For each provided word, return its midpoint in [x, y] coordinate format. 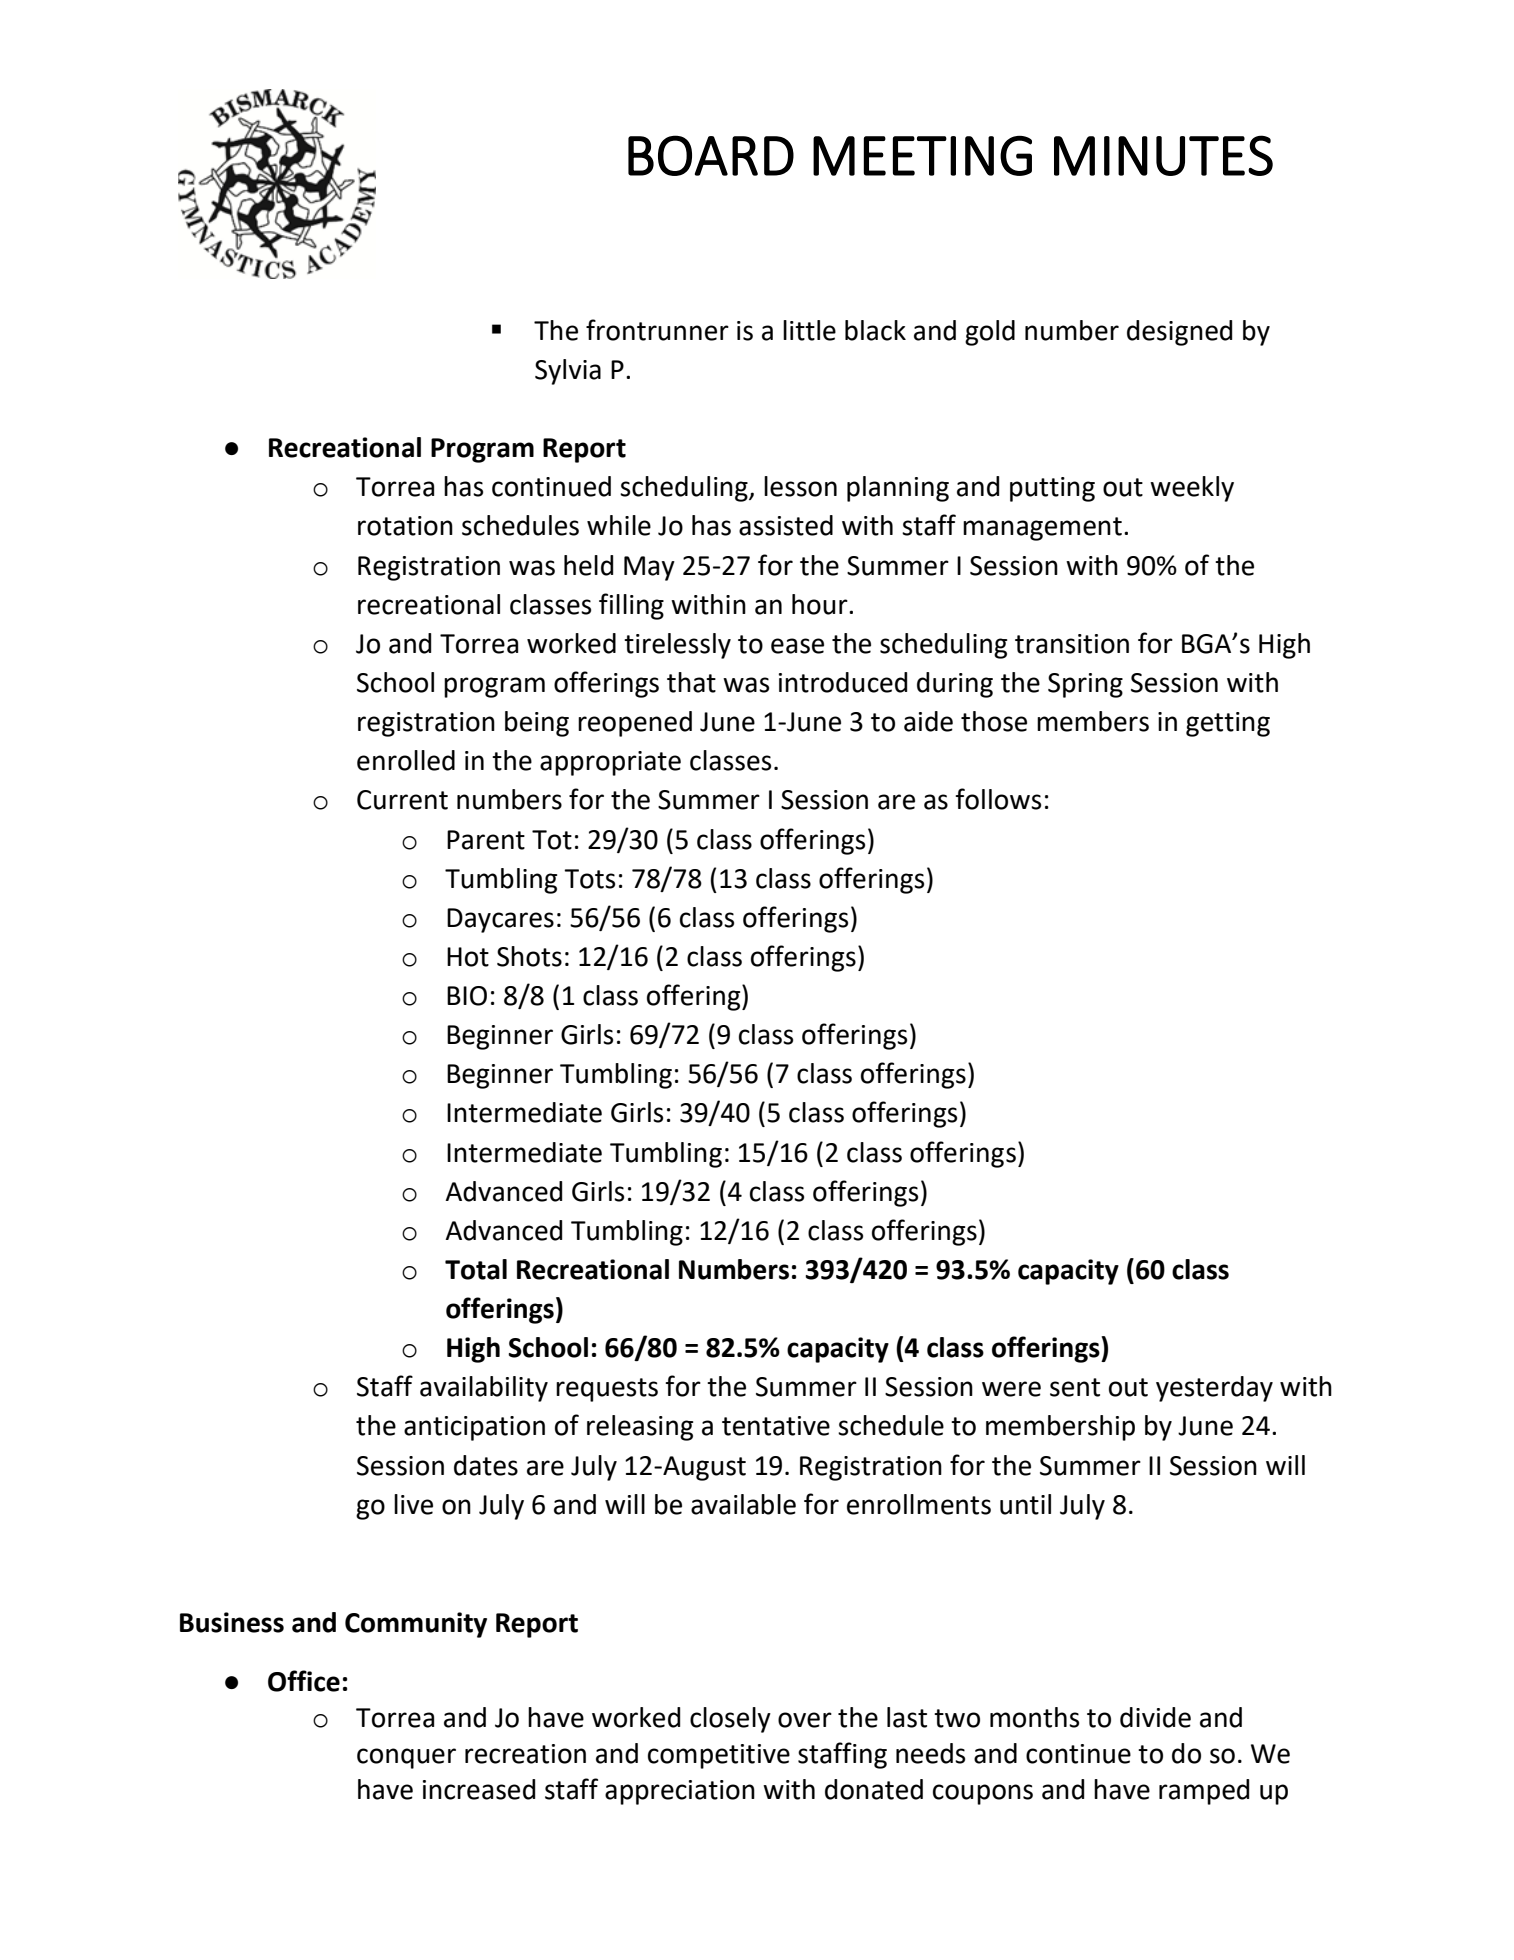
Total [476, 1269]
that [691, 682]
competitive [719, 1756]
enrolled [406, 760]
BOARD [711, 155]
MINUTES [1163, 155]
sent [1075, 1387]
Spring [1085, 685]
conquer [406, 1758]
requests [607, 1390]
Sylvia [568, 372]
